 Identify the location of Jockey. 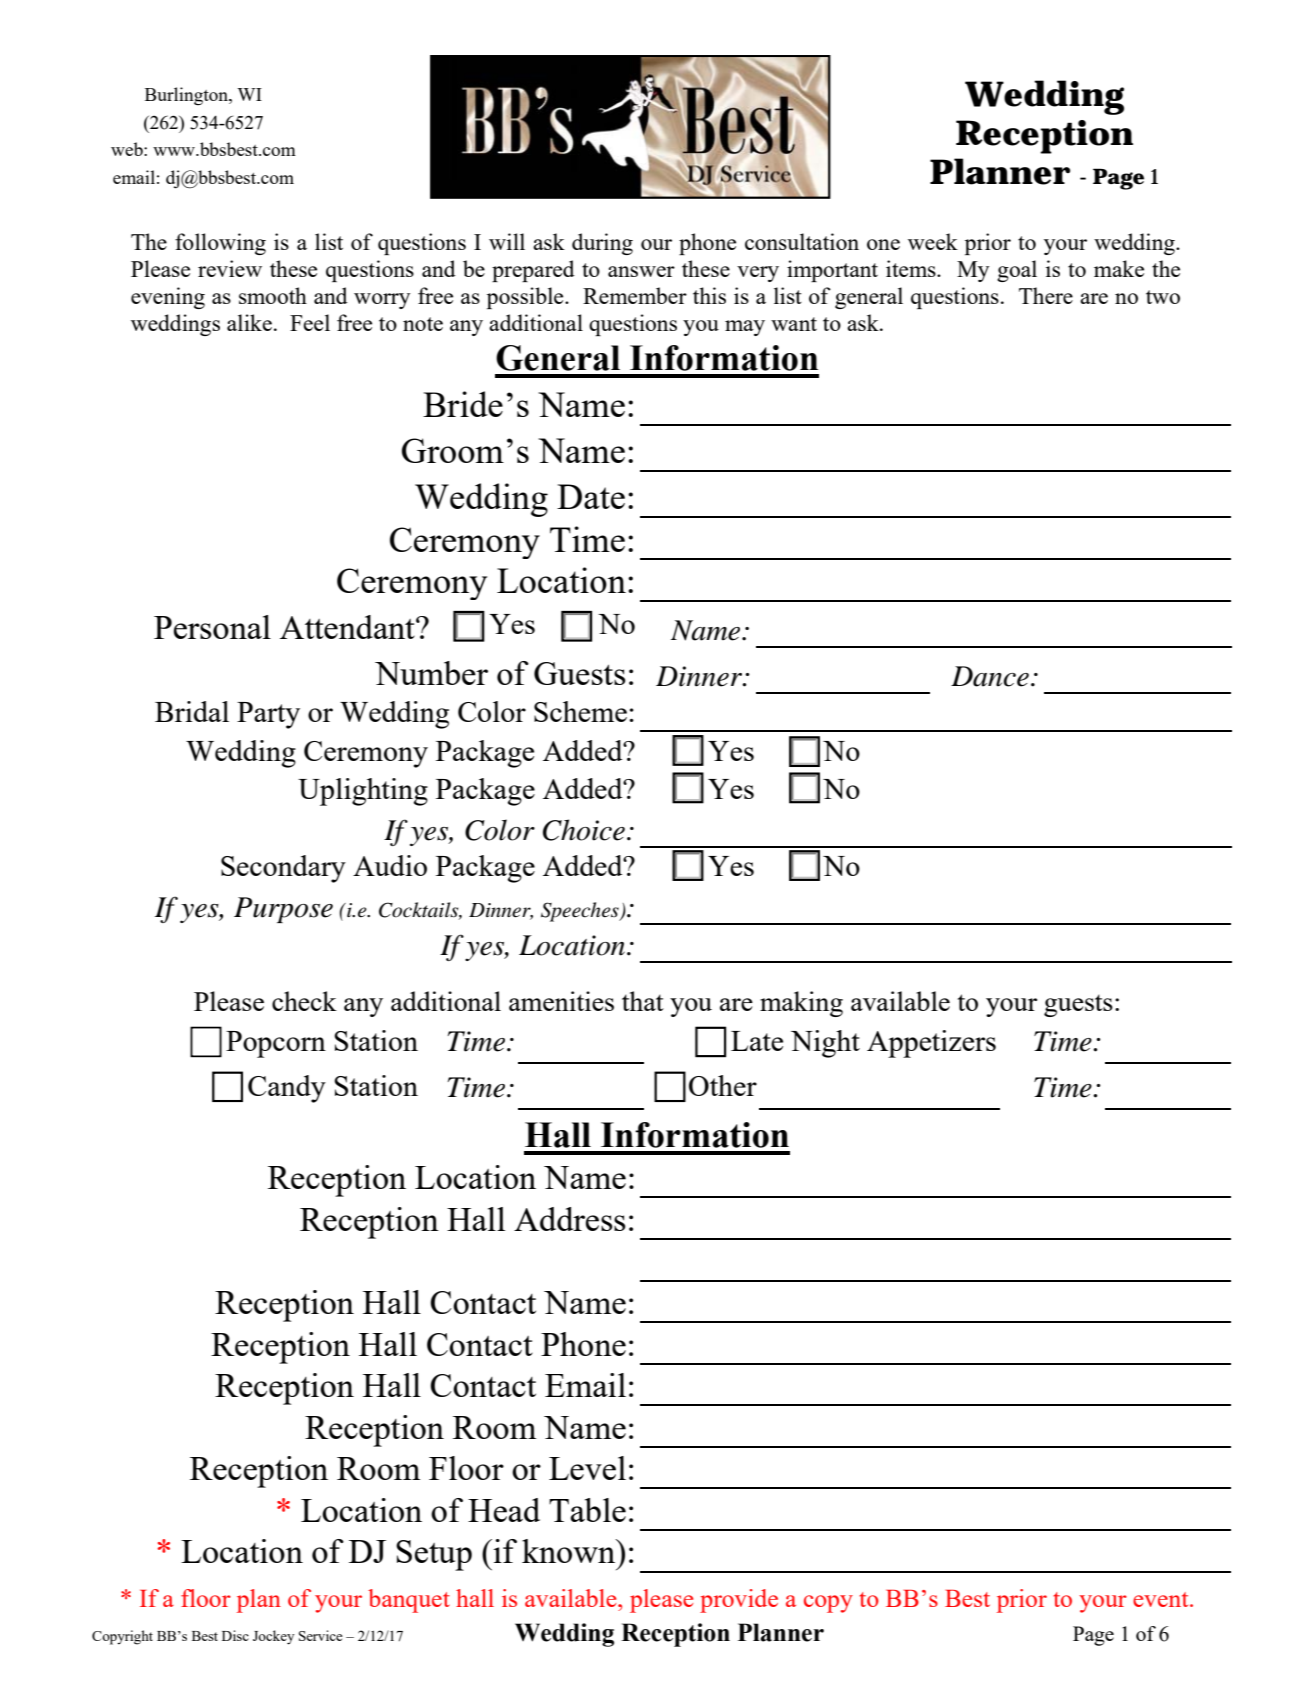
(274, 1637).
